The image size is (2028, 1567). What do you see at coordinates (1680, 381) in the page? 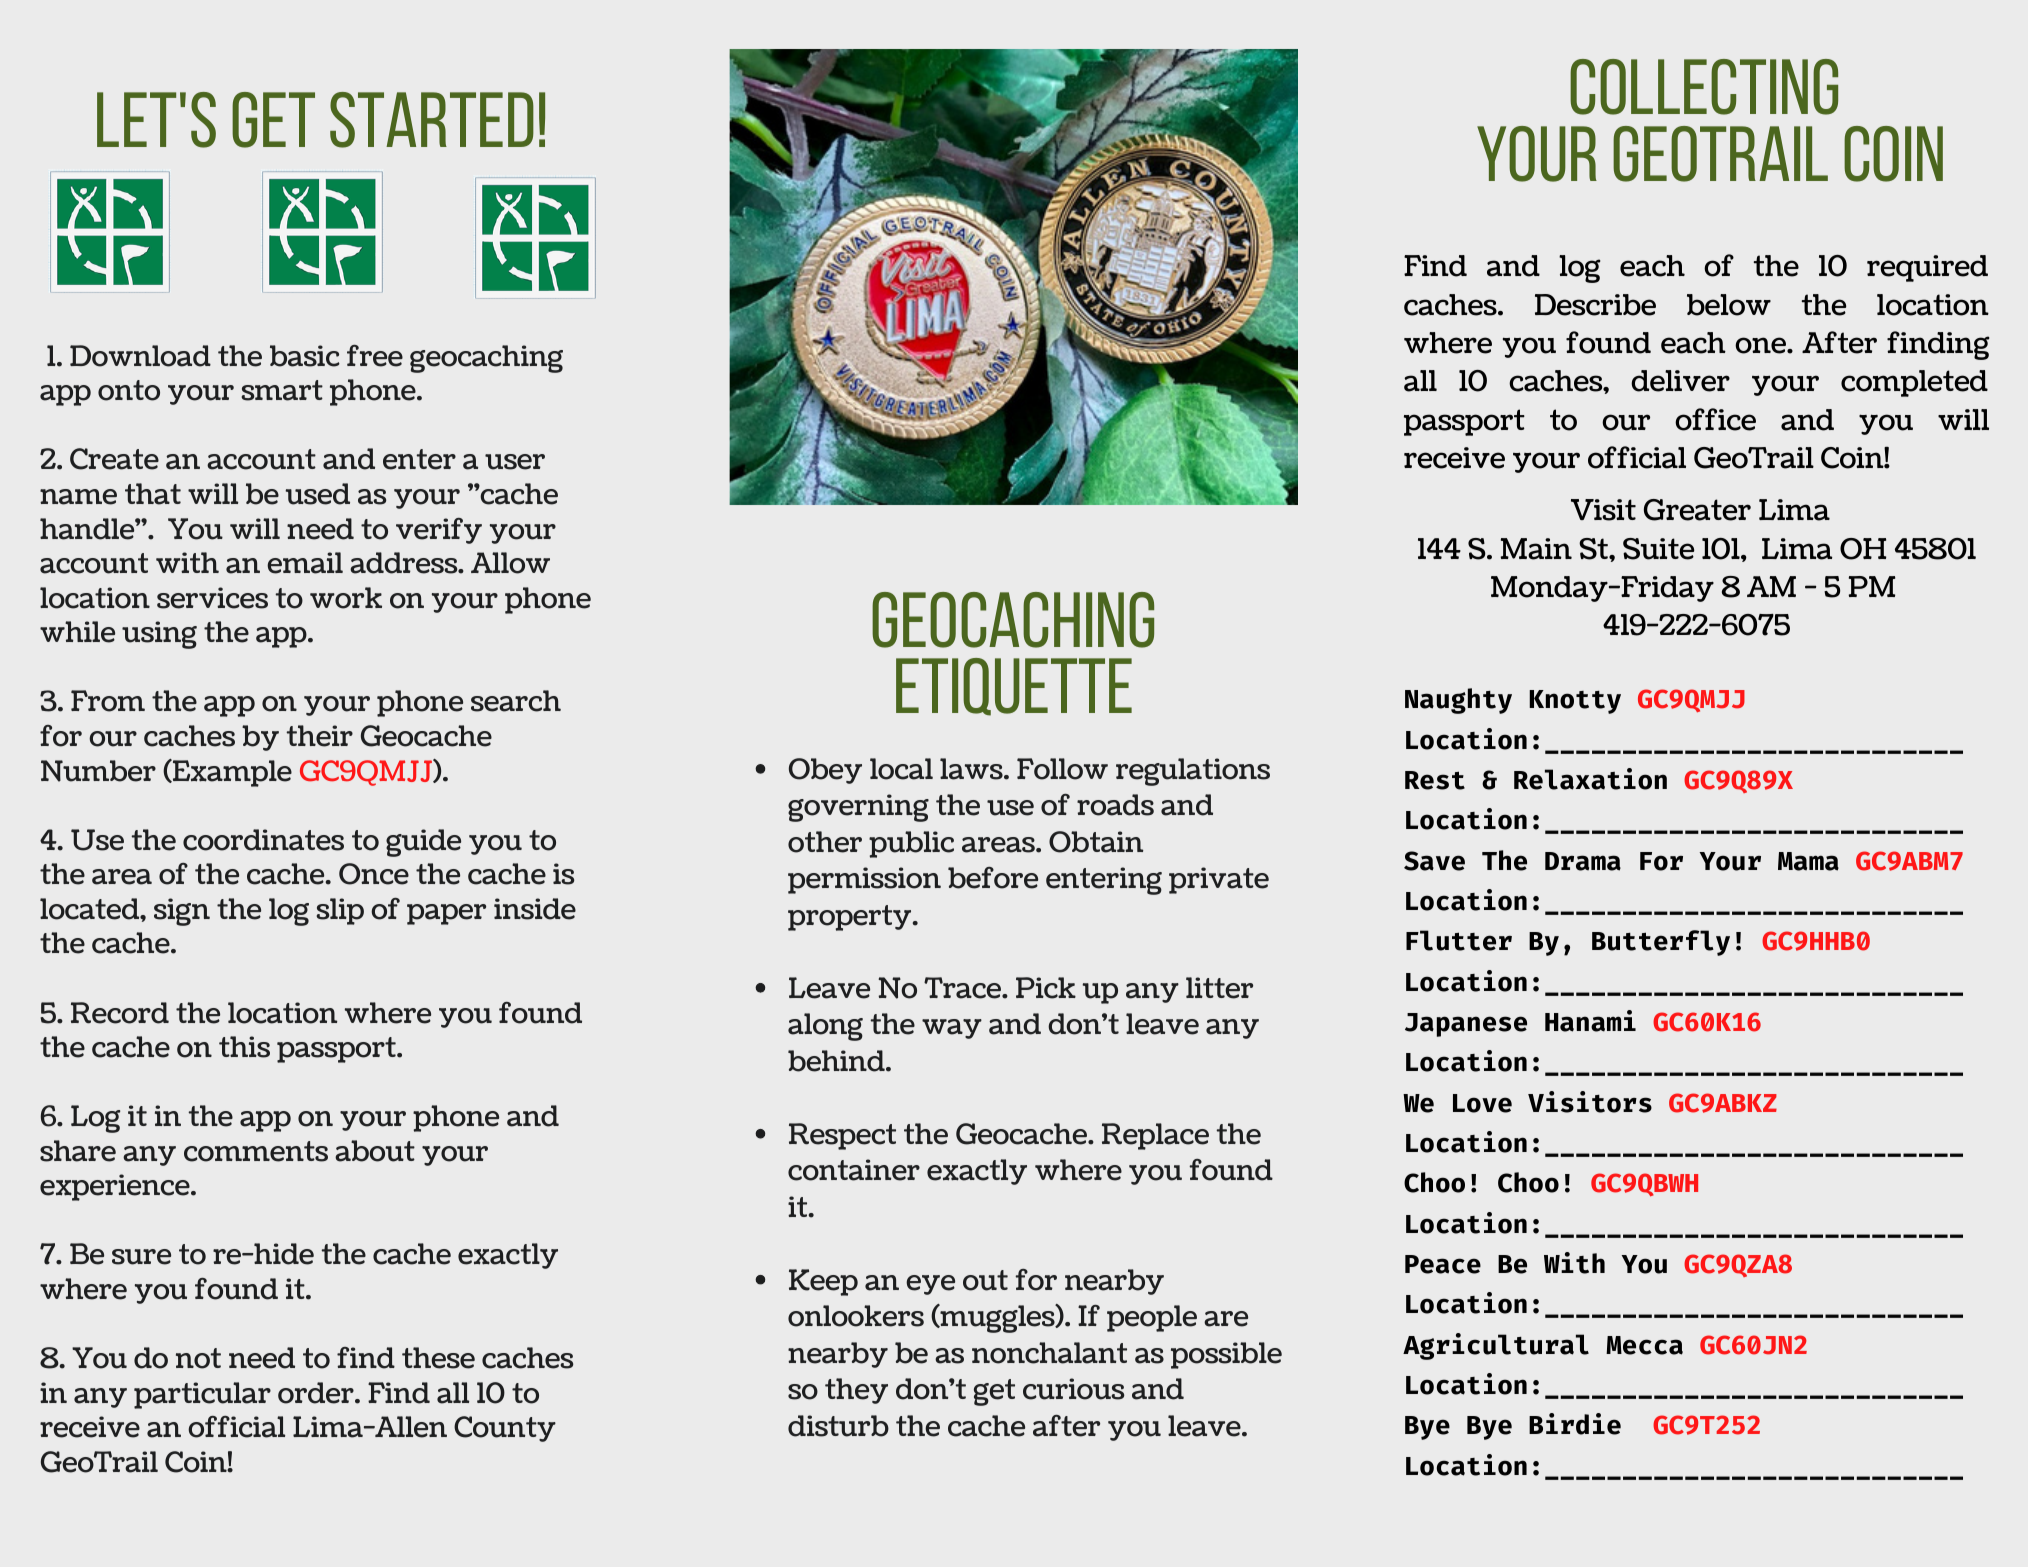
I see `deliver` at bounding box center [1680, 381].
